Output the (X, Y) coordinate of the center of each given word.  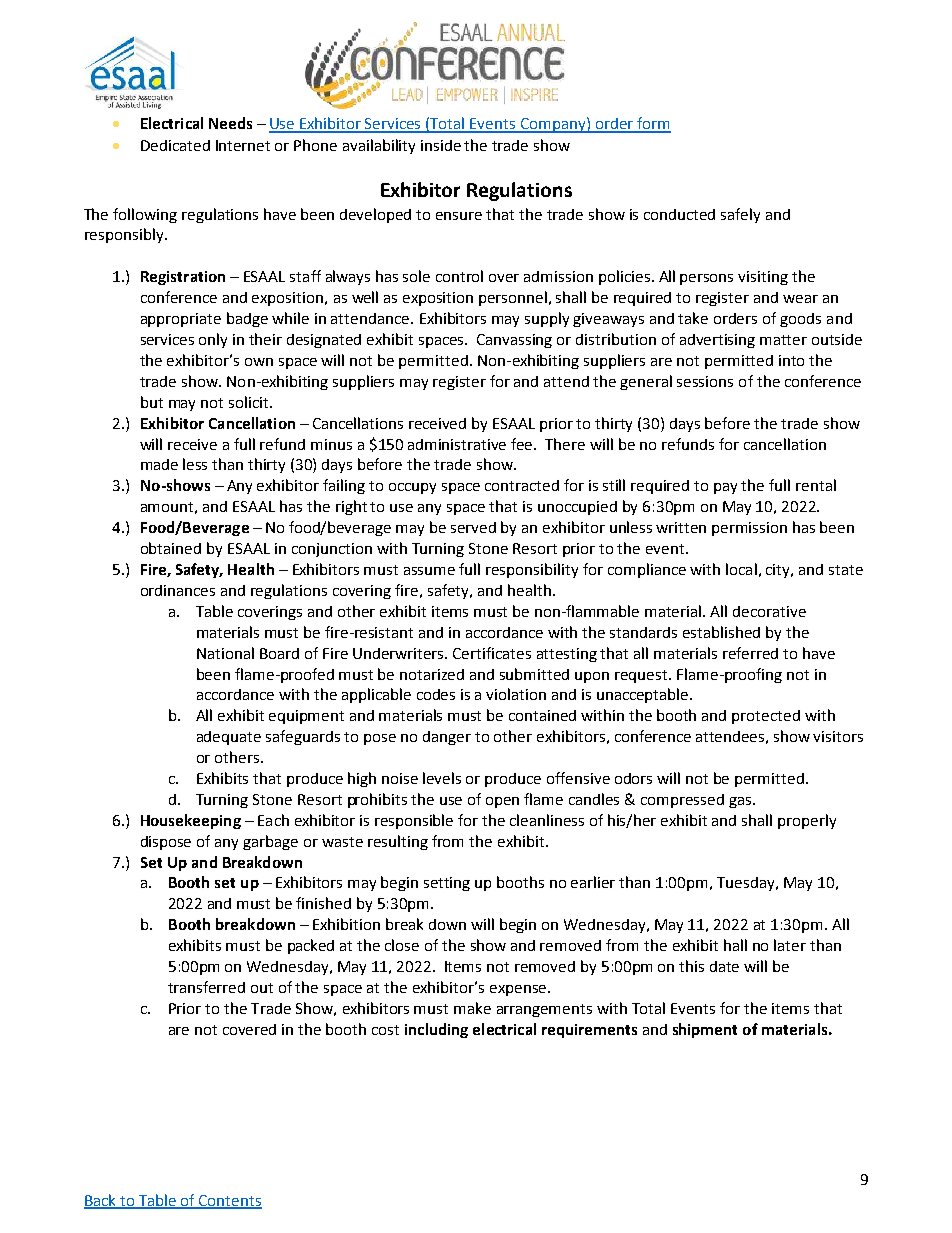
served (473, 527)
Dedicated (175, 145)
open (502, 802)
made (159, 464)
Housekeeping (191, 821)
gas (741, 802)
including (436, 1030)
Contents (229, 1202)
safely (740, 215)
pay (725, 488)
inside (441, 145)
